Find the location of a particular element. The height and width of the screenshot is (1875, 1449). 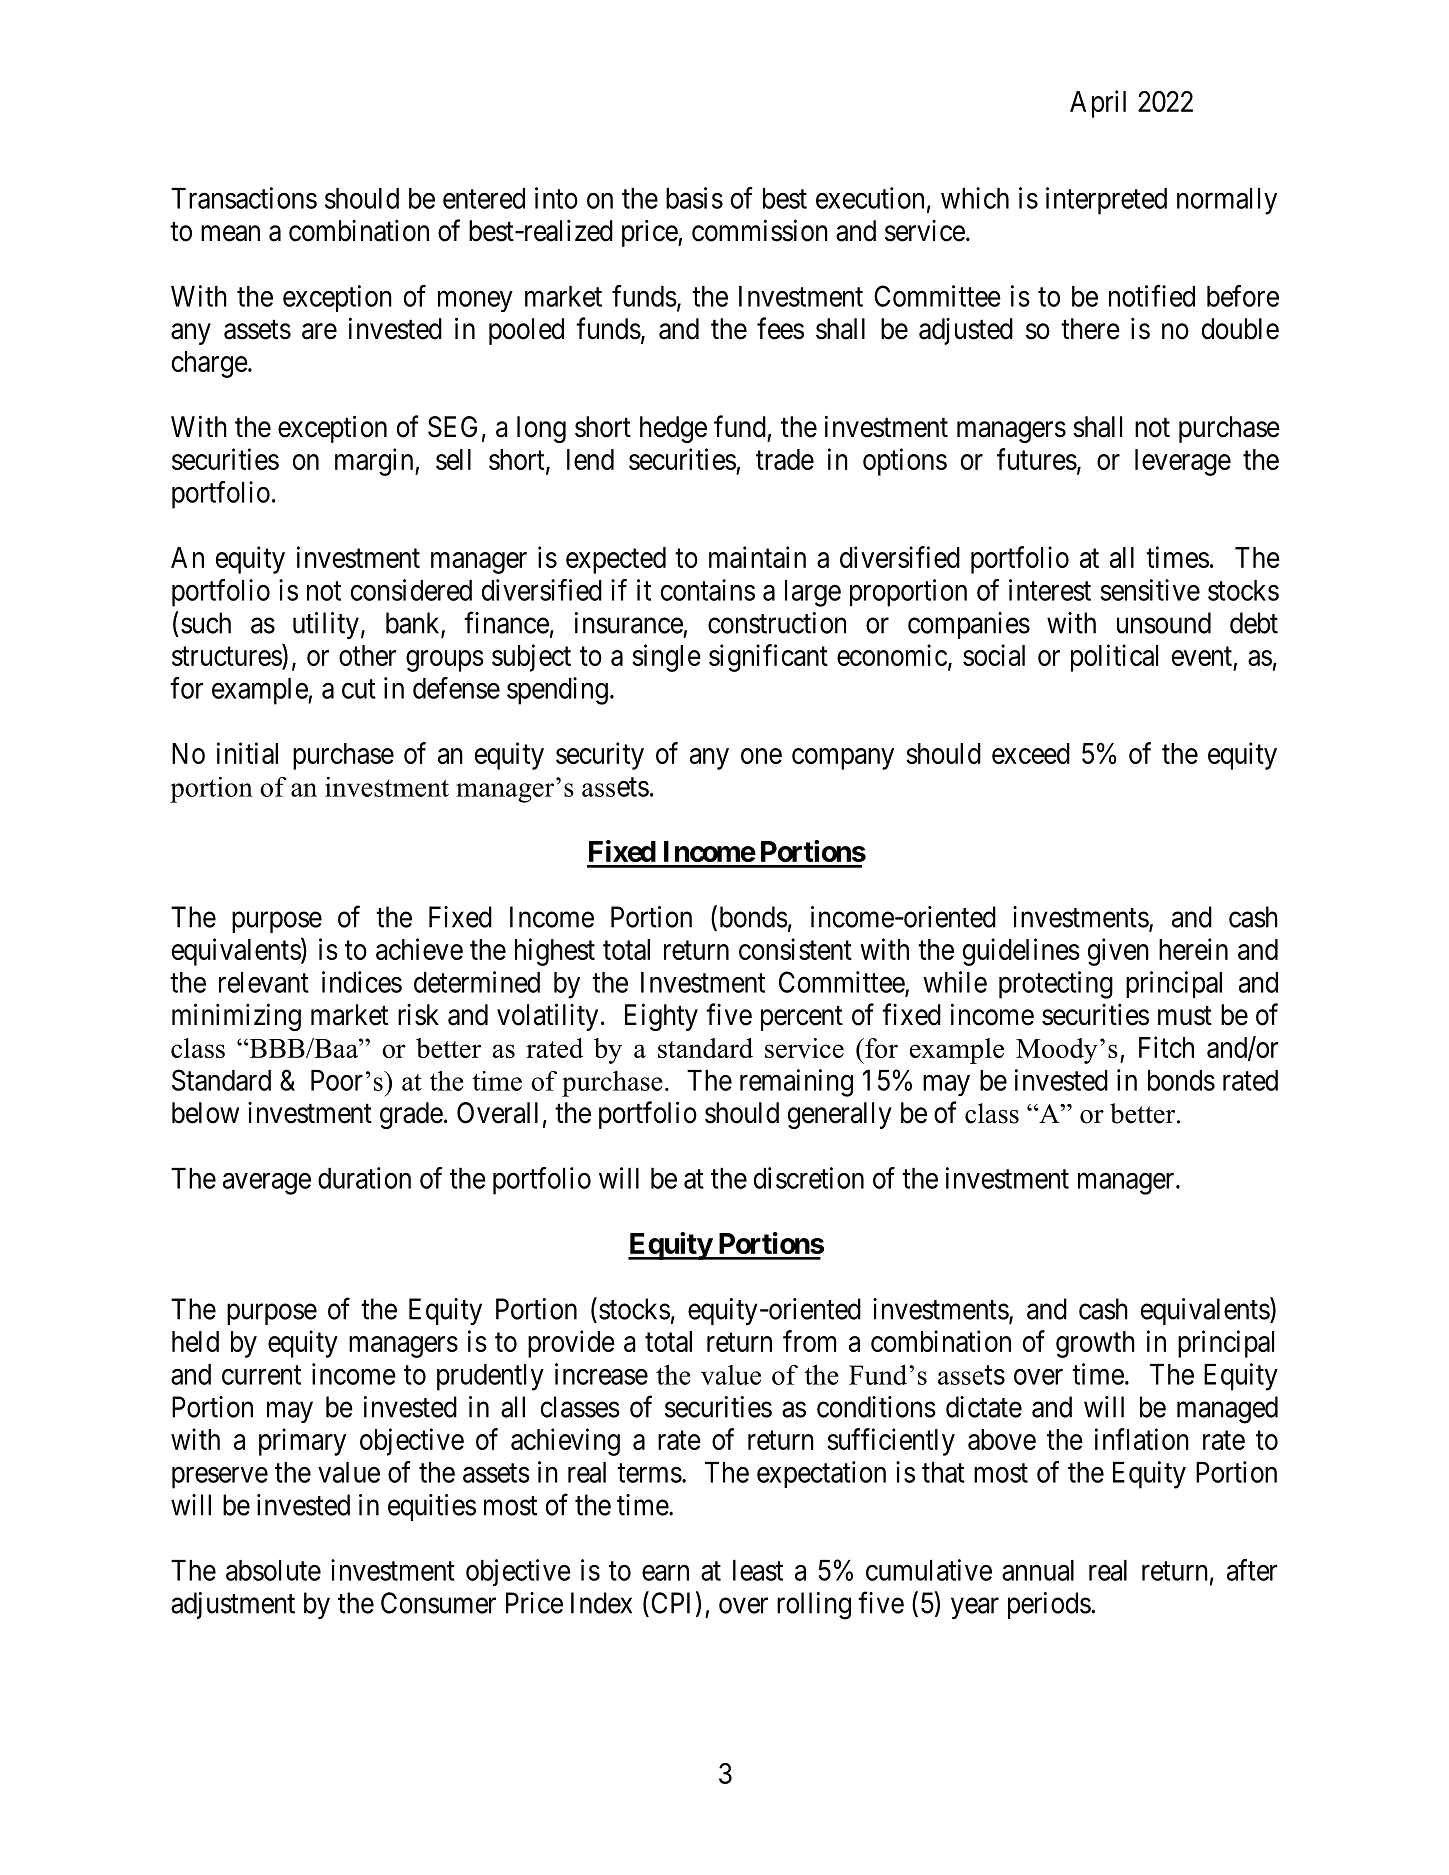

relevant is located at coordinates (264, 982).
